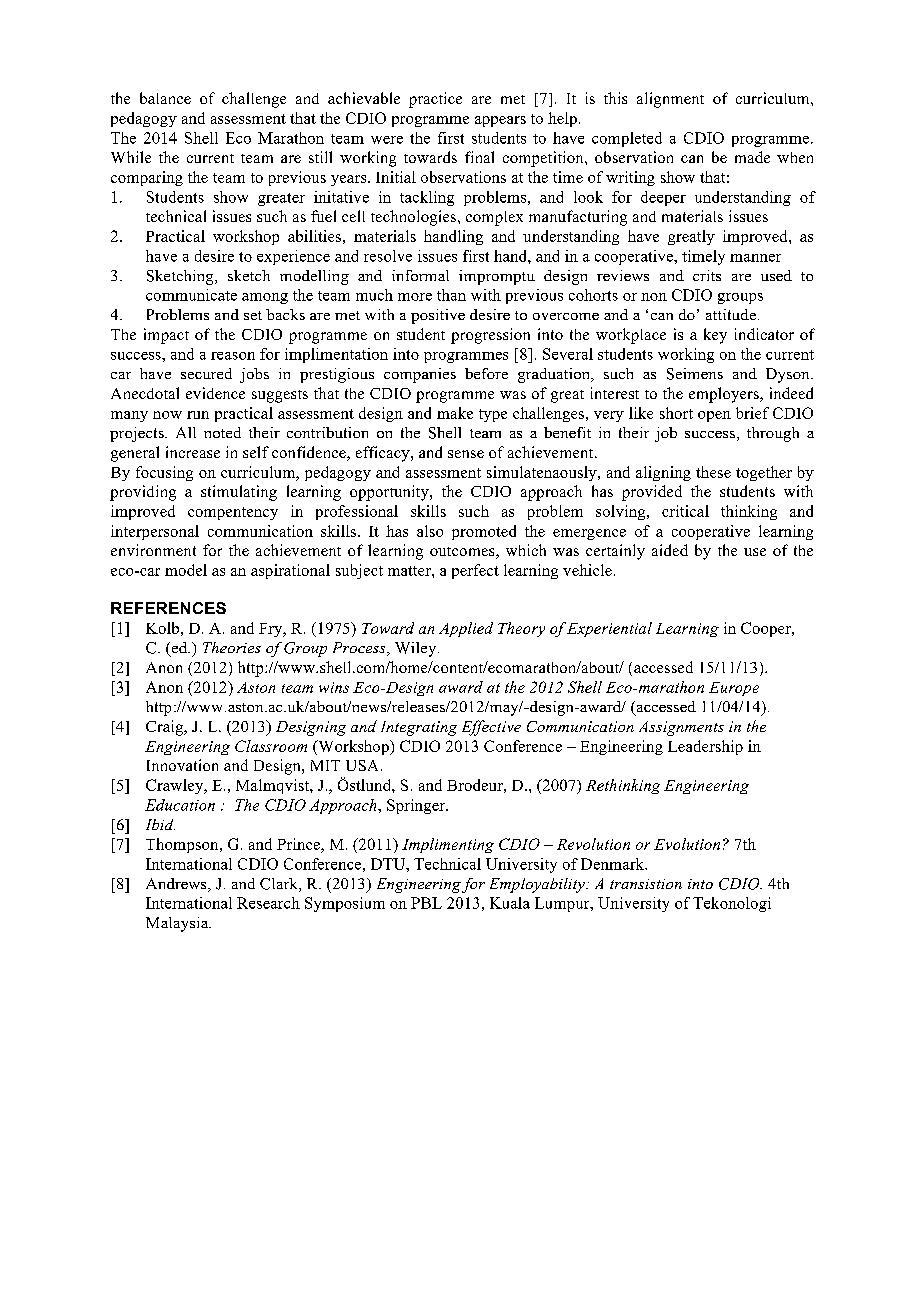 This screenshot has height=1308, width=924. Describe the element at coordinates (239, 493) in the screenshot. I see `stimulating` at that location.
